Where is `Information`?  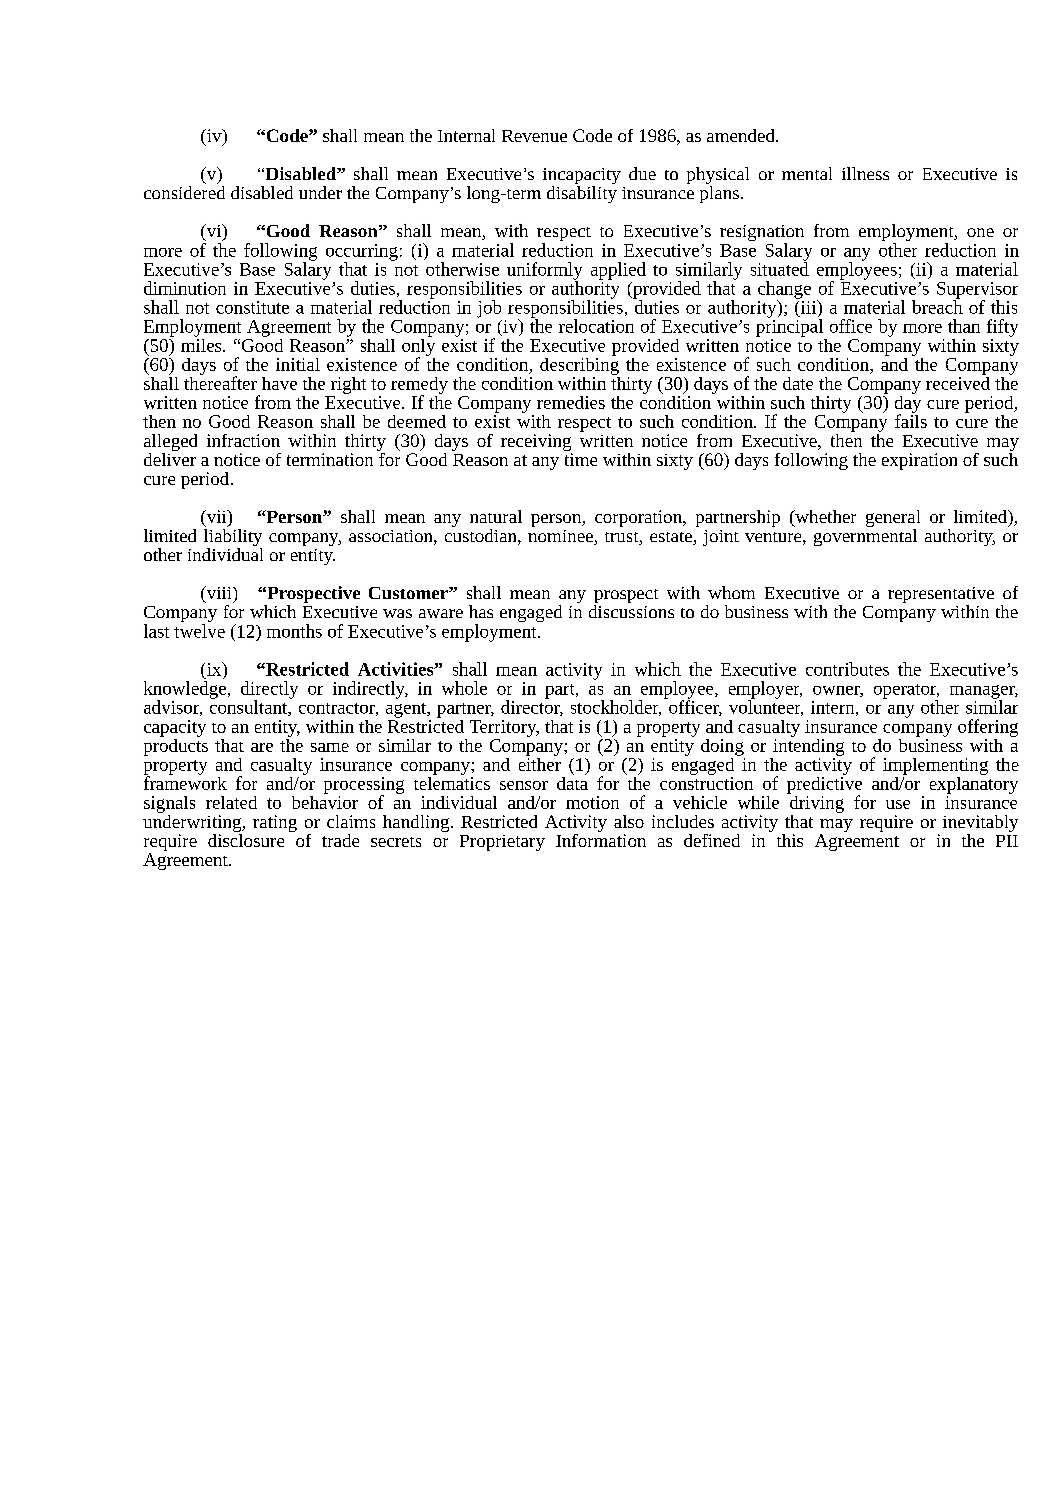 Information is located at coordinates (601, 839).
